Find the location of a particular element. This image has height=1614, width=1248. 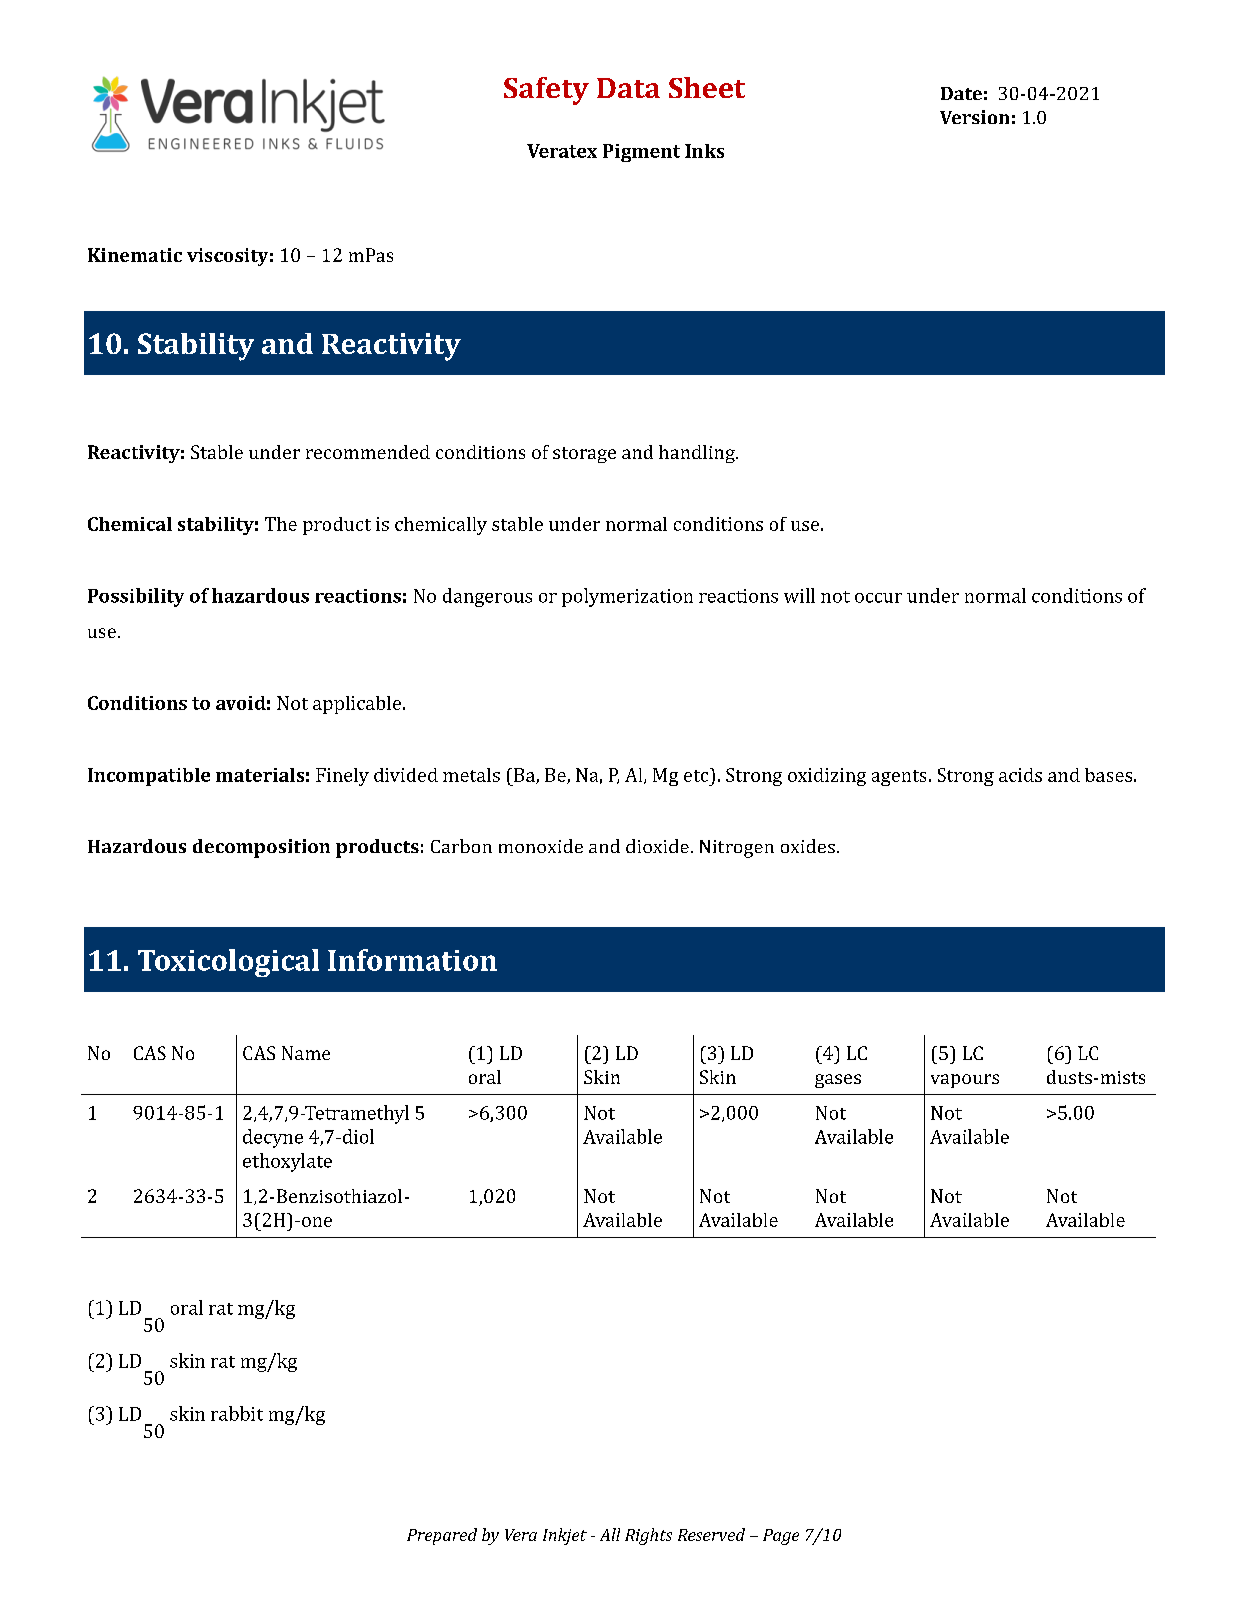

occur is located at coordinates (878, 598).
